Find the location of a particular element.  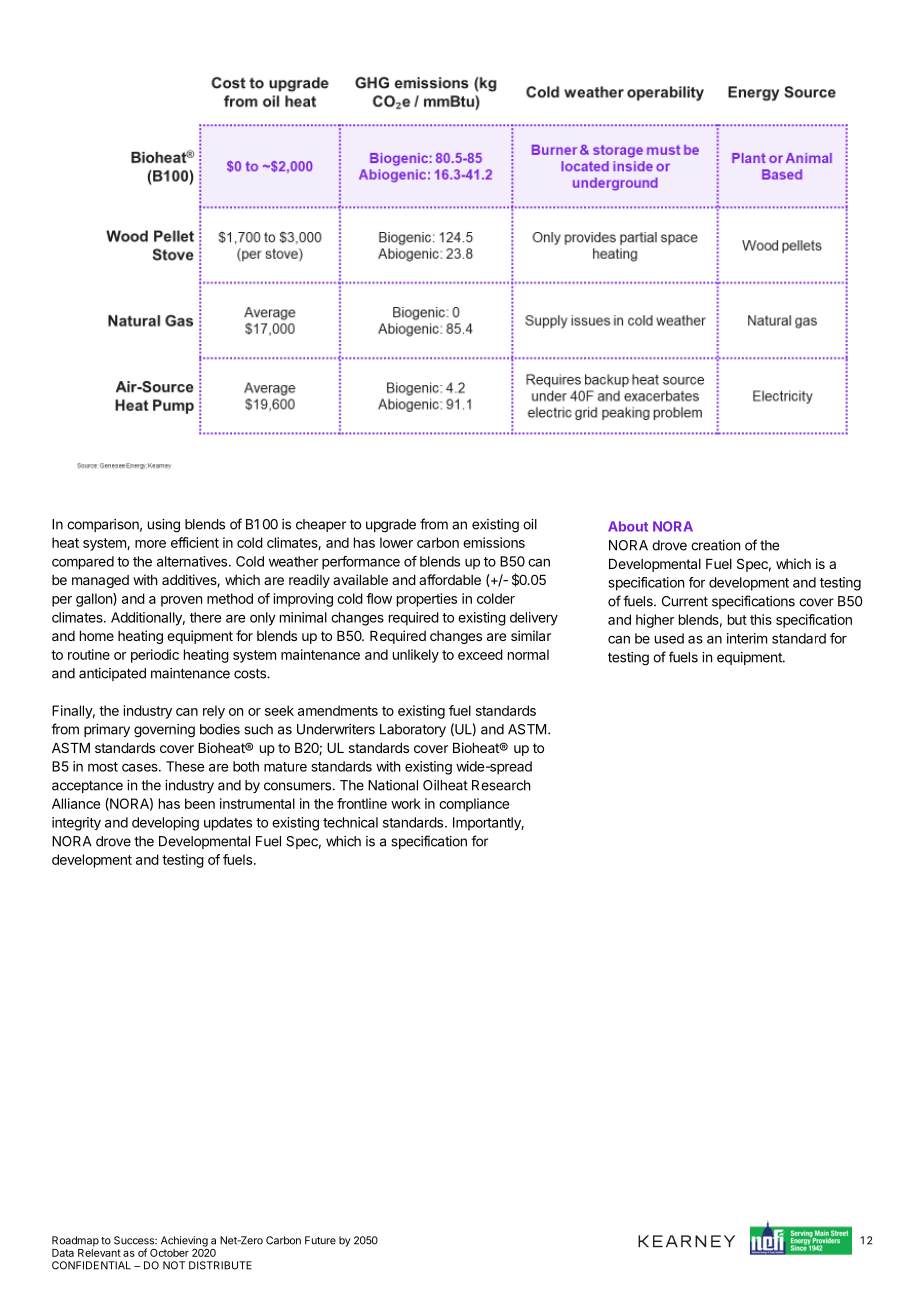

more is located at coordinates (150, 544).
